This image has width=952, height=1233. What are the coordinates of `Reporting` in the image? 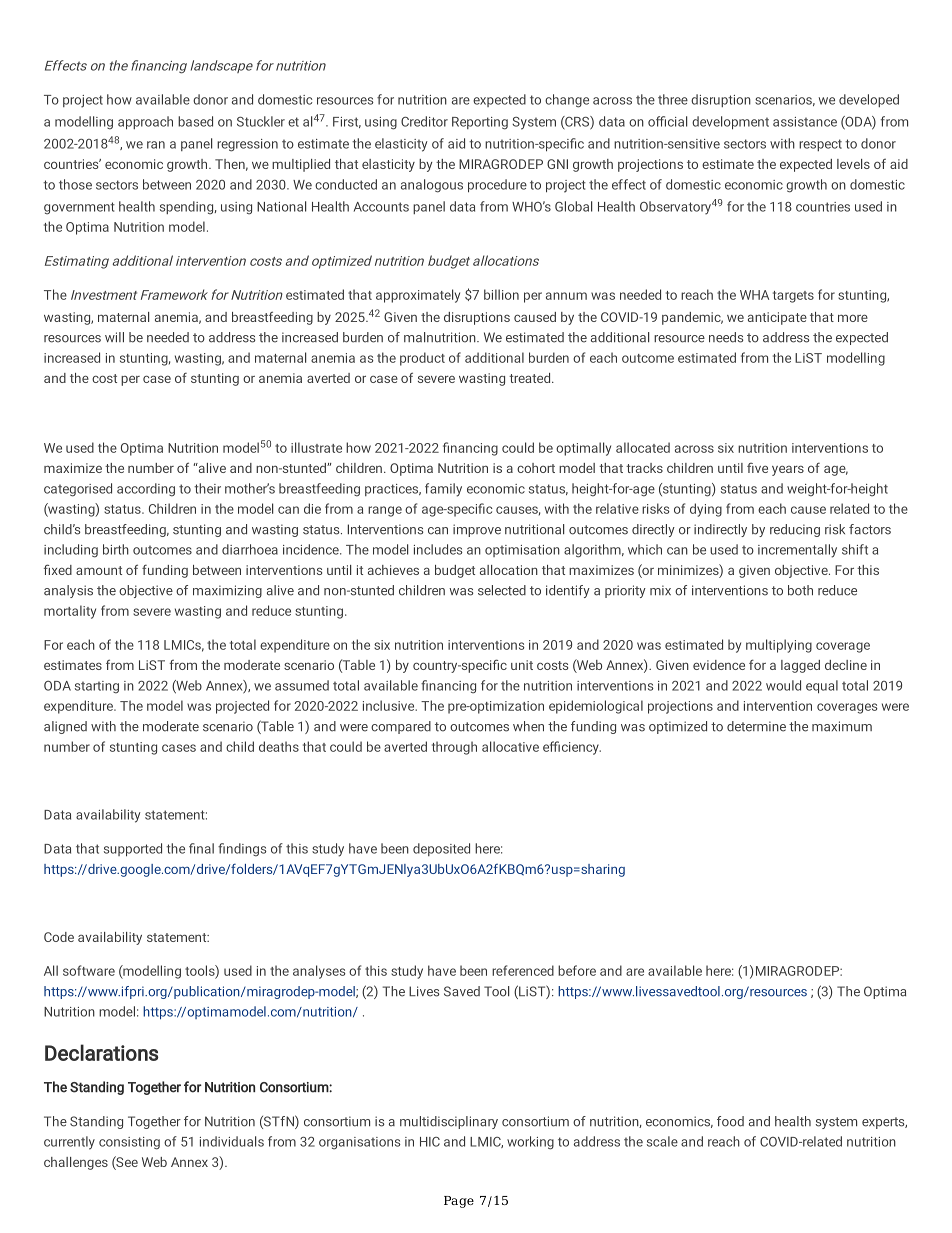 It's located at (480, 123).
